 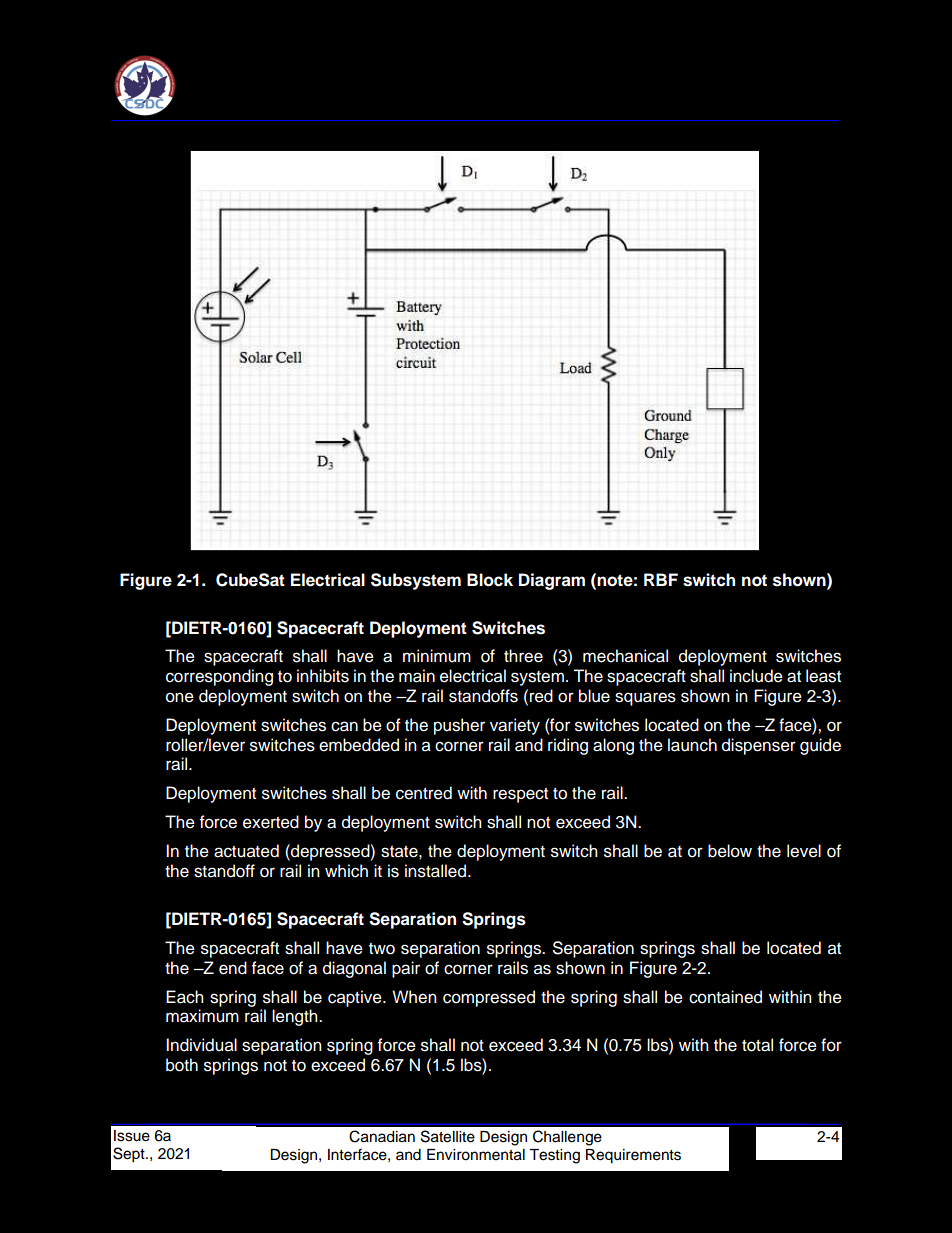 What do you see at coordinates (132, 1136) in the screenshot?
I see `Issue` at bounding box center [132, 1136].
